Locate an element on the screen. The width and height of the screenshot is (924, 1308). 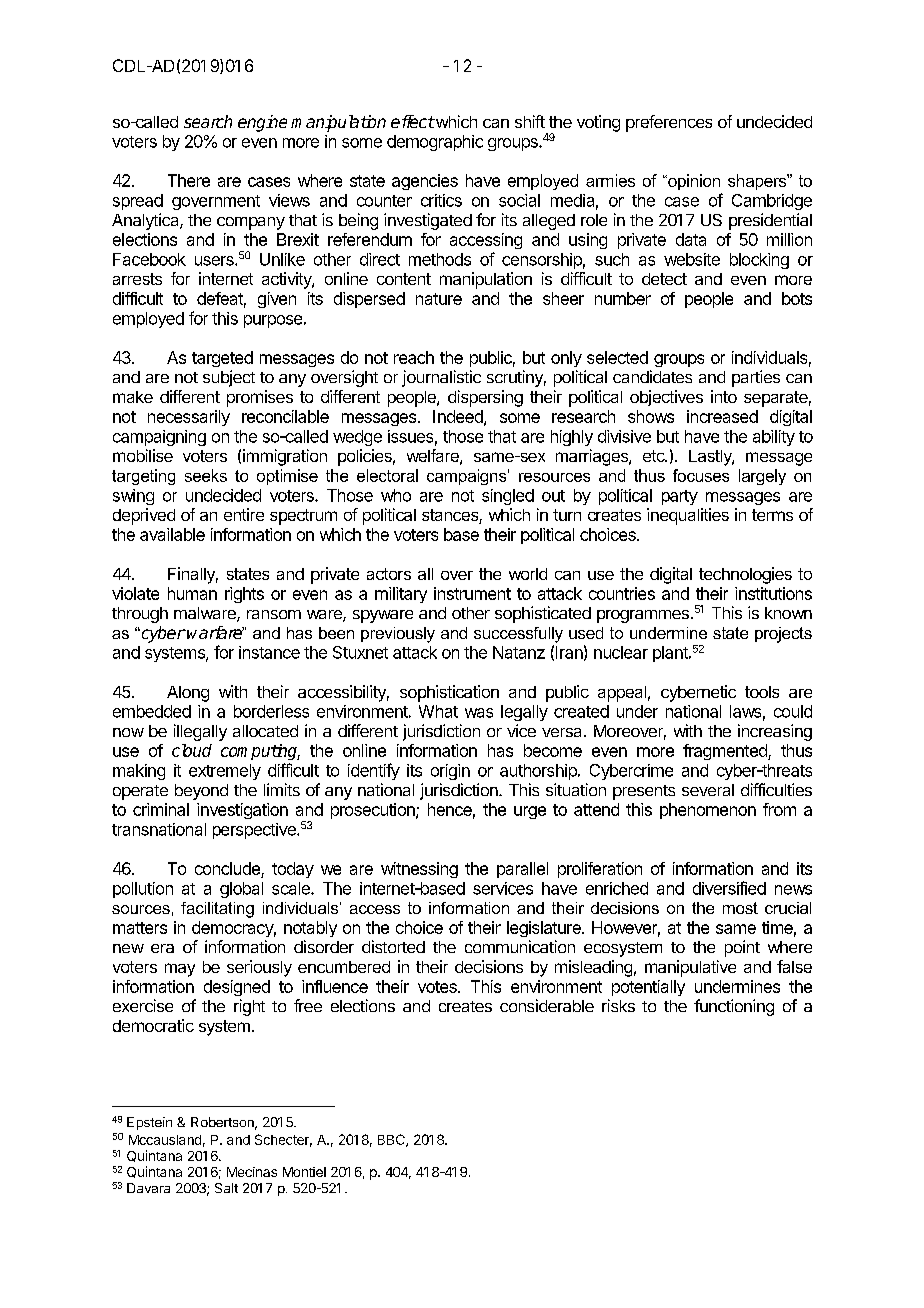
opinion is located at coordinates (693, 182).
